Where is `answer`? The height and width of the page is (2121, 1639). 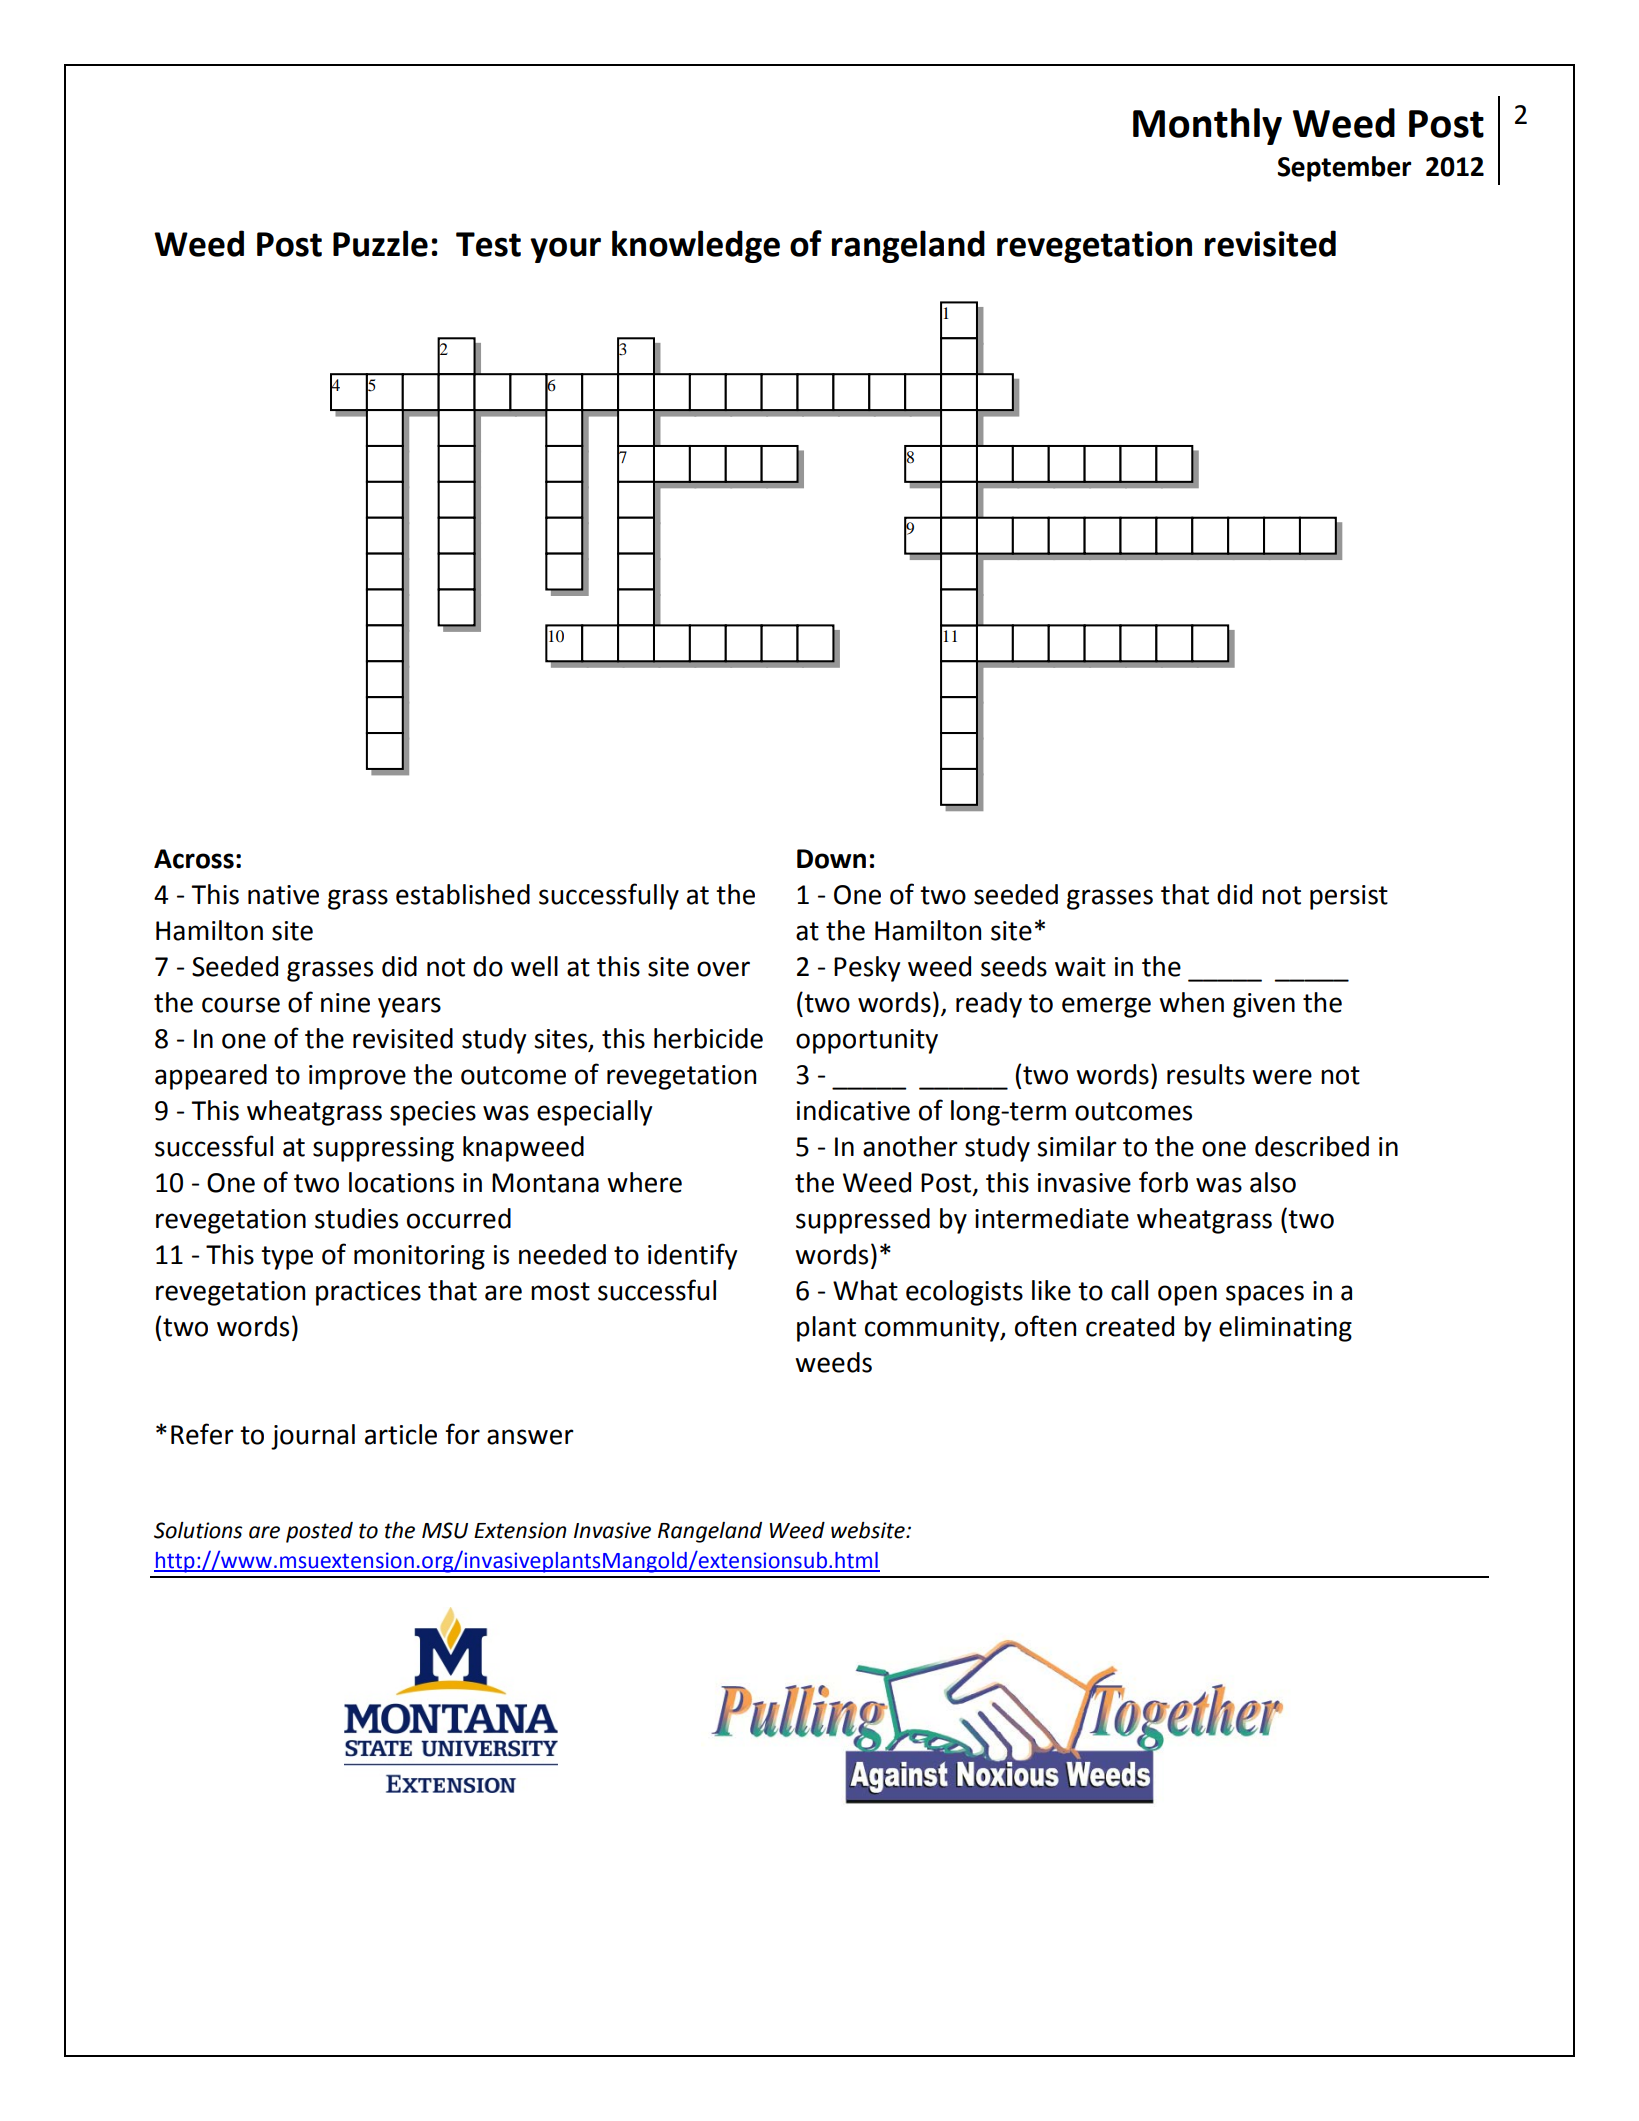 answer is located at coordinates (530, 1437).
